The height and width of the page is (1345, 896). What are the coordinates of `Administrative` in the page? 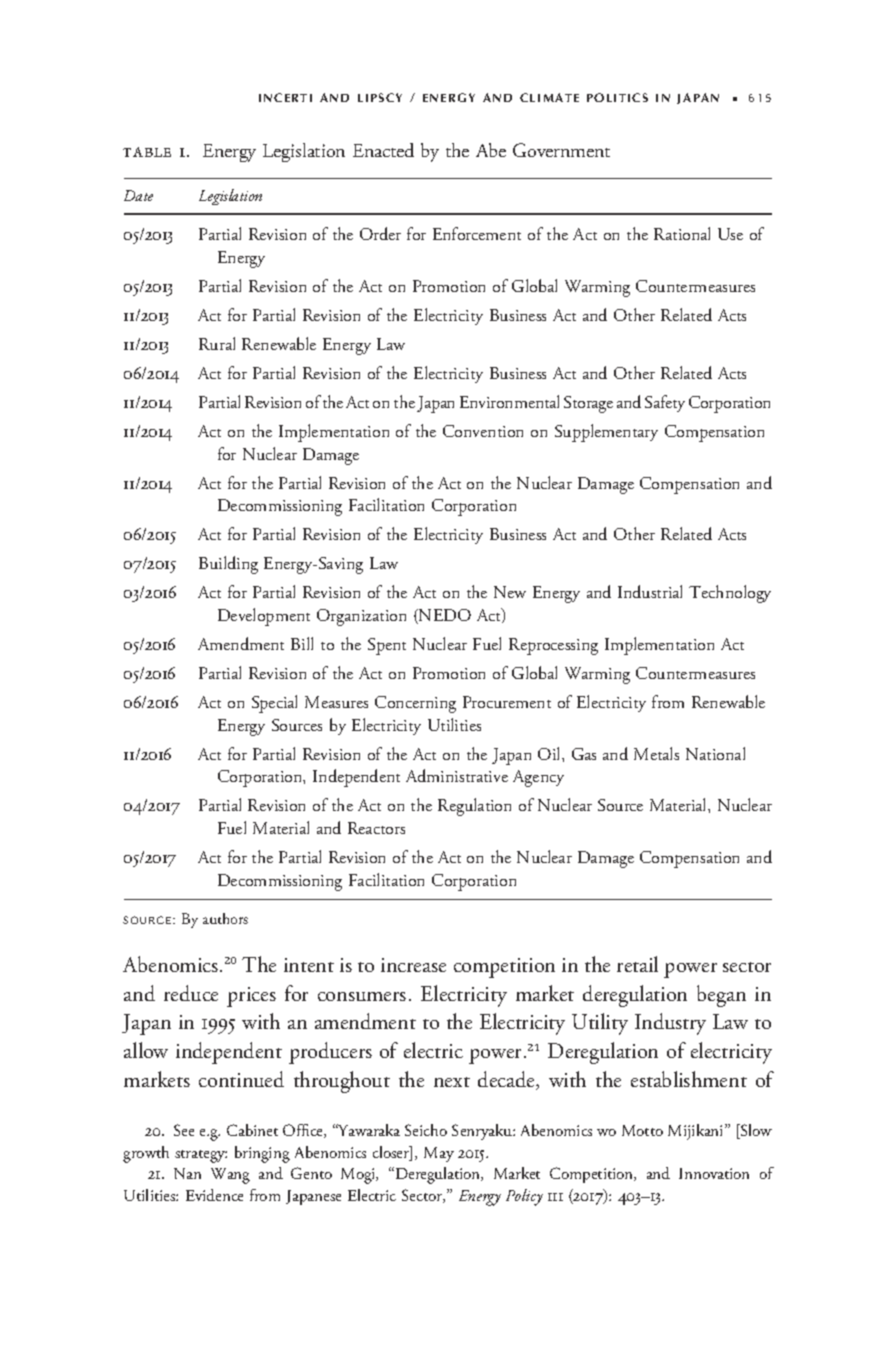 It's located at (457, 775).
